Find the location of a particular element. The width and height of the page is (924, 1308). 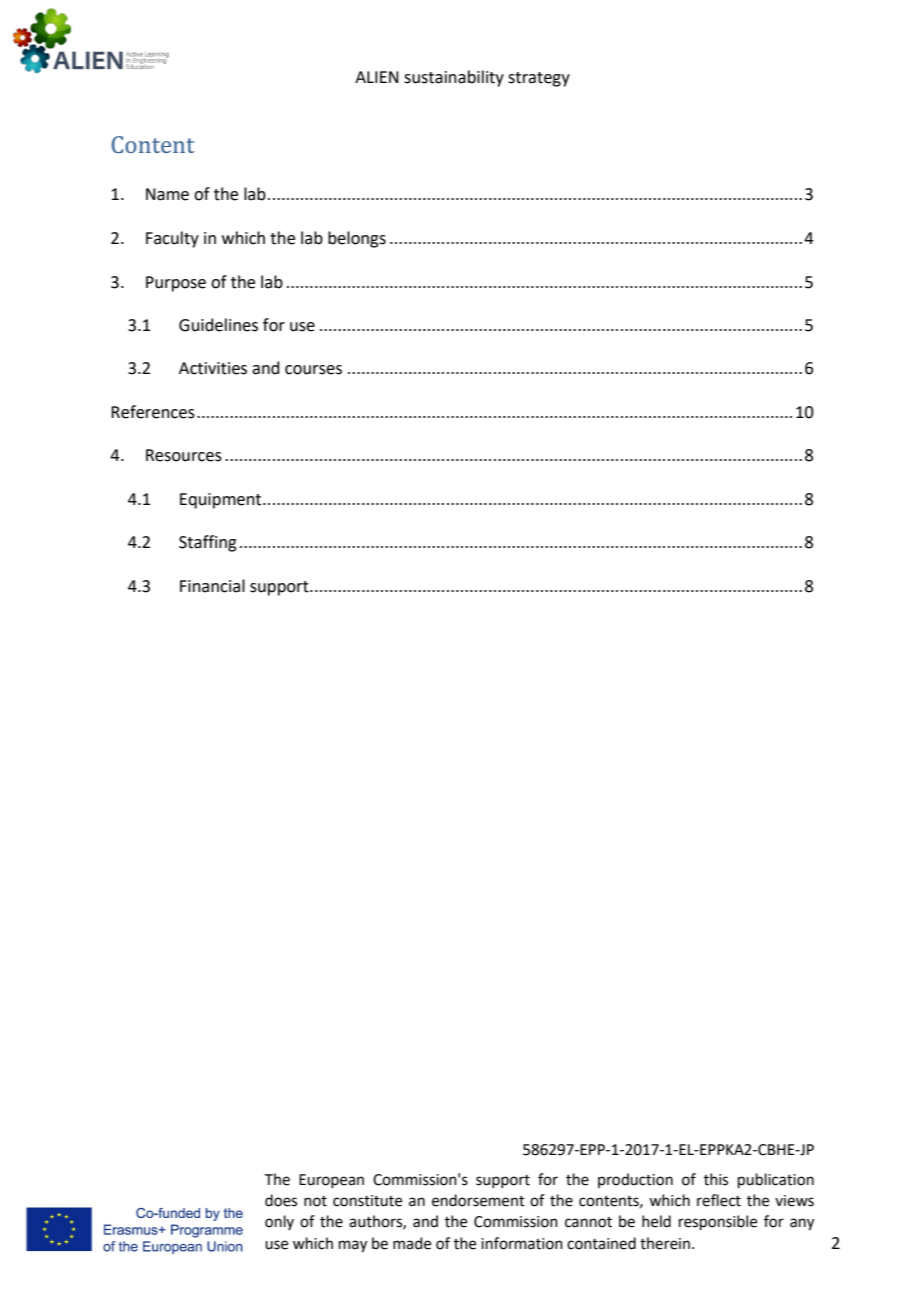

Name is located at coordinates (167, 194).
